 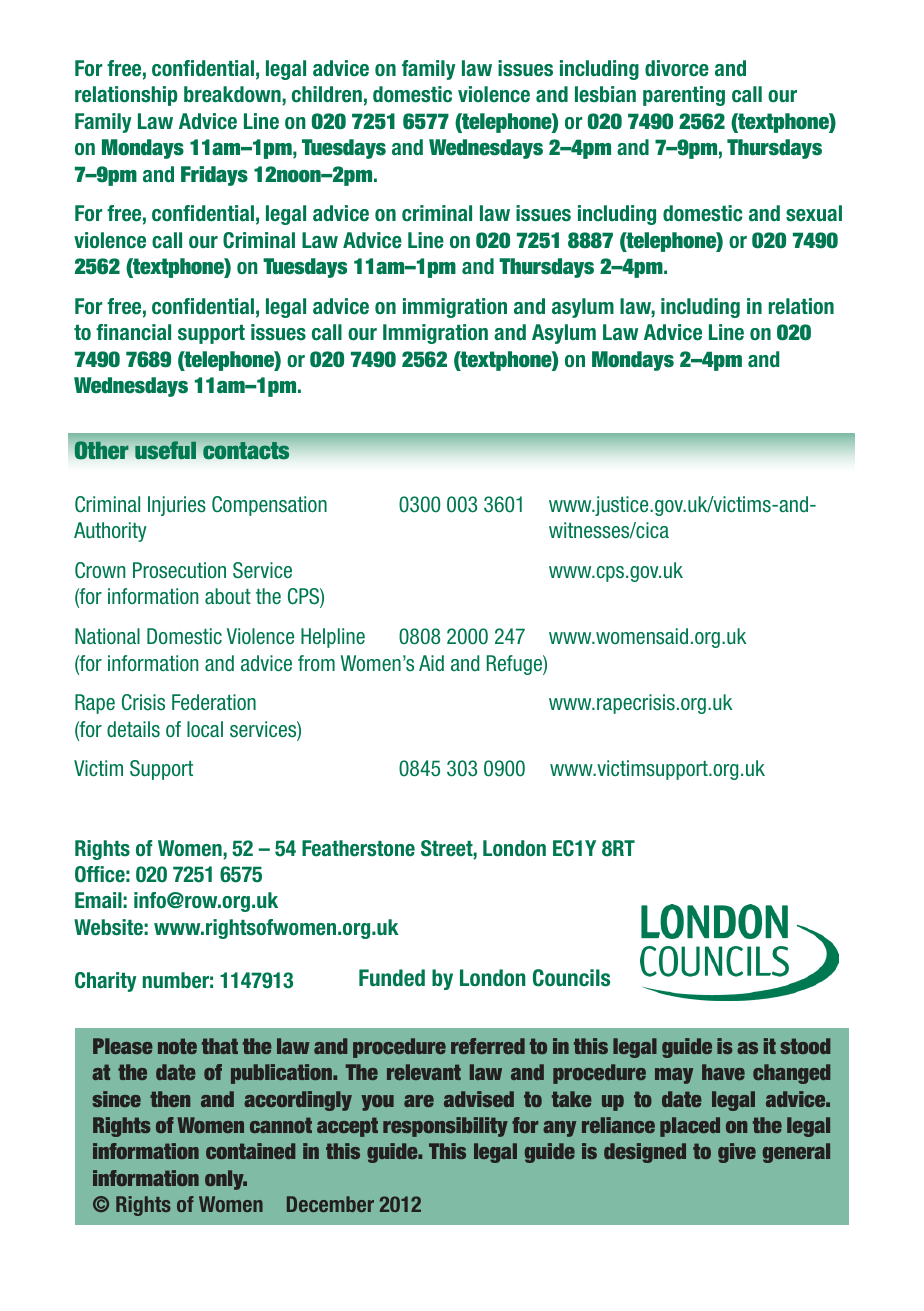 What do you see at coordinates (571, 978) in the screenshot?
I see `Councils` at bounding box center [571, 978].
